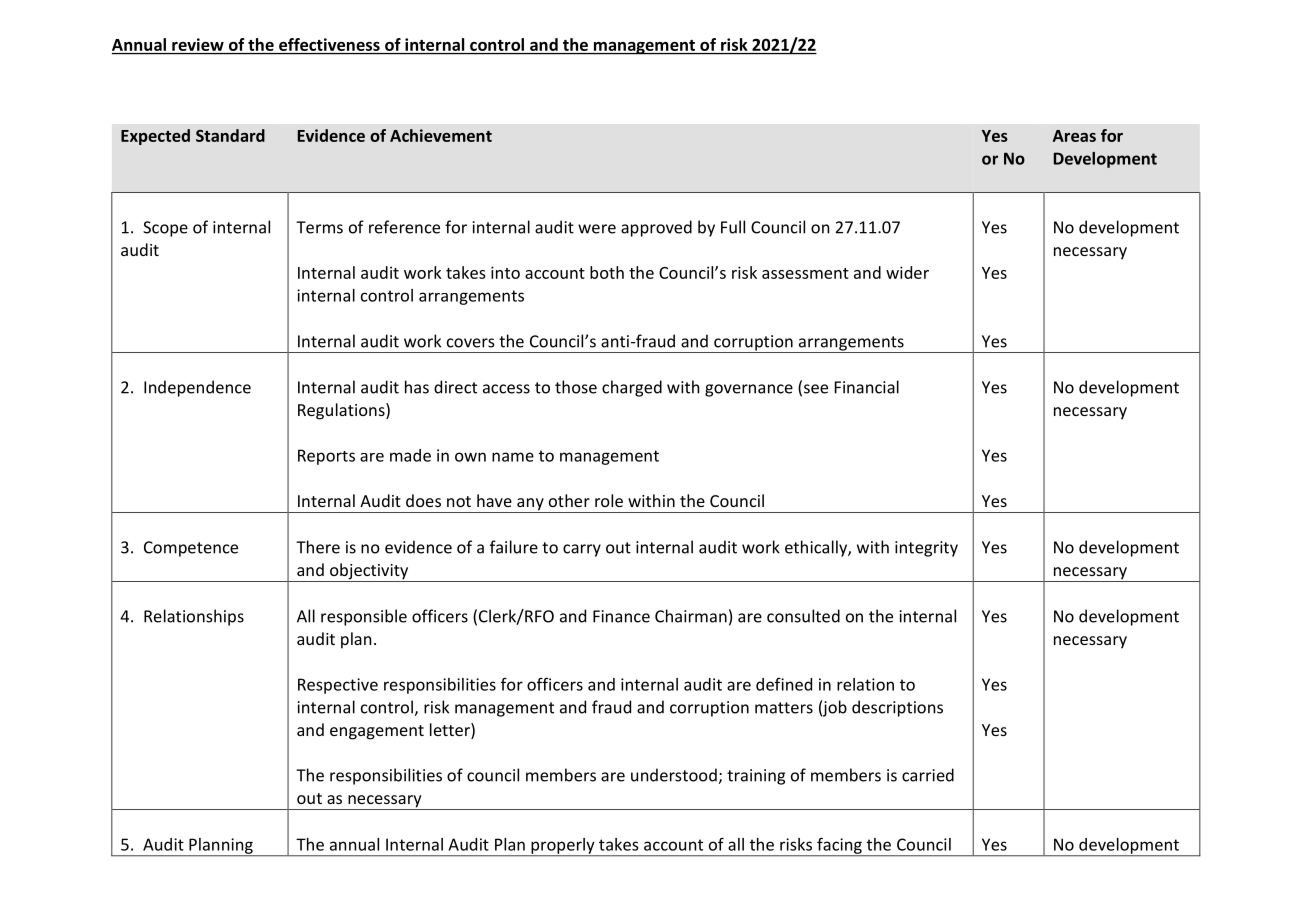 The width and height of the screenshot is (1308, 924). What do you see at coordinates (326, 457) in the screenshot?
I see `Reports` at bounding box center [326, 457].
